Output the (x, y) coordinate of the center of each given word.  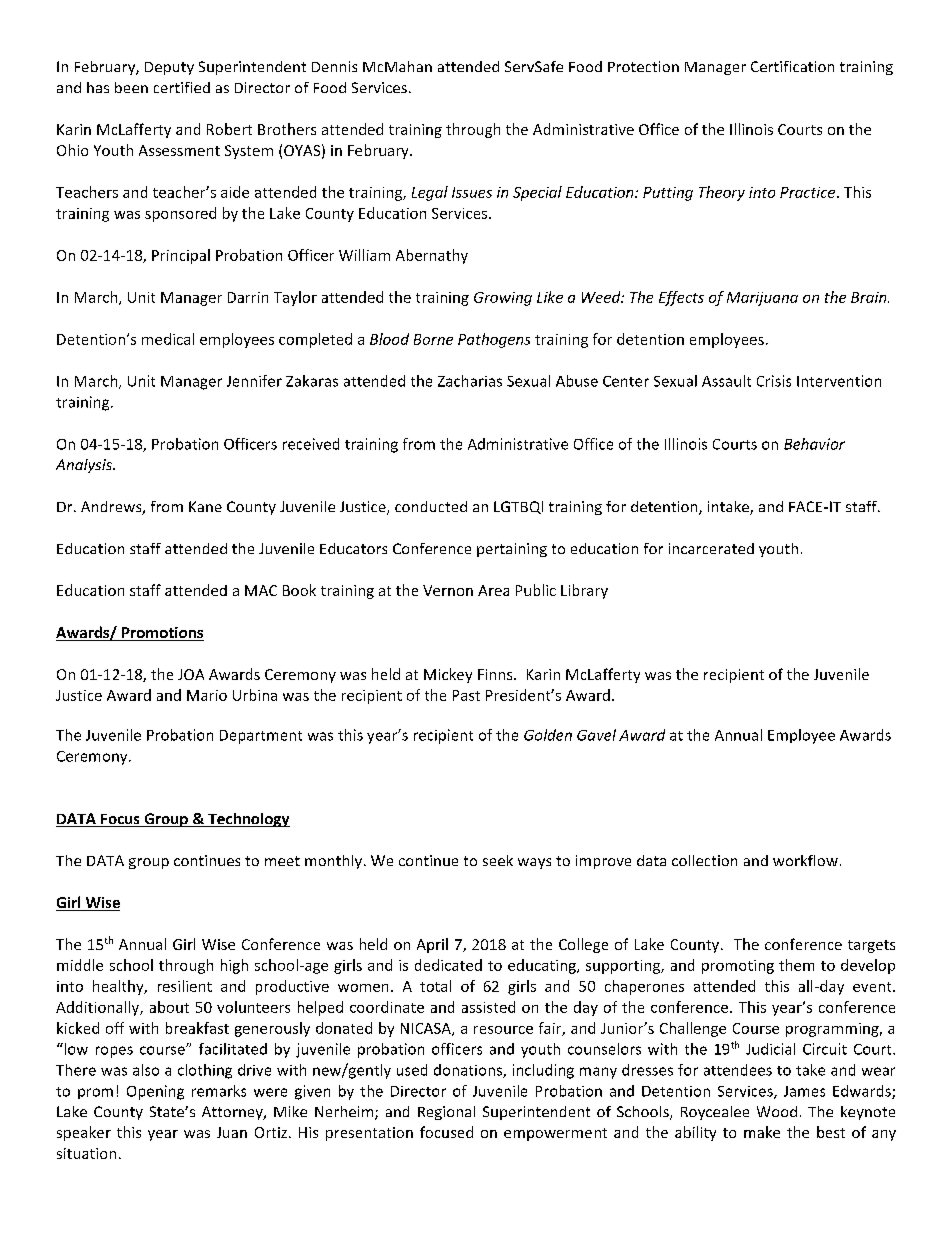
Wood (777, 1111)
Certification (792, 66)
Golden (548, 735)
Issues (472, 192)
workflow (805, 860)
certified (182, 87)
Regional (446, 1113)
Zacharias (470, 381)
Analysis (85, 466)
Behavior (814, 444)
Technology (248, 820)
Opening (155, 1092)
